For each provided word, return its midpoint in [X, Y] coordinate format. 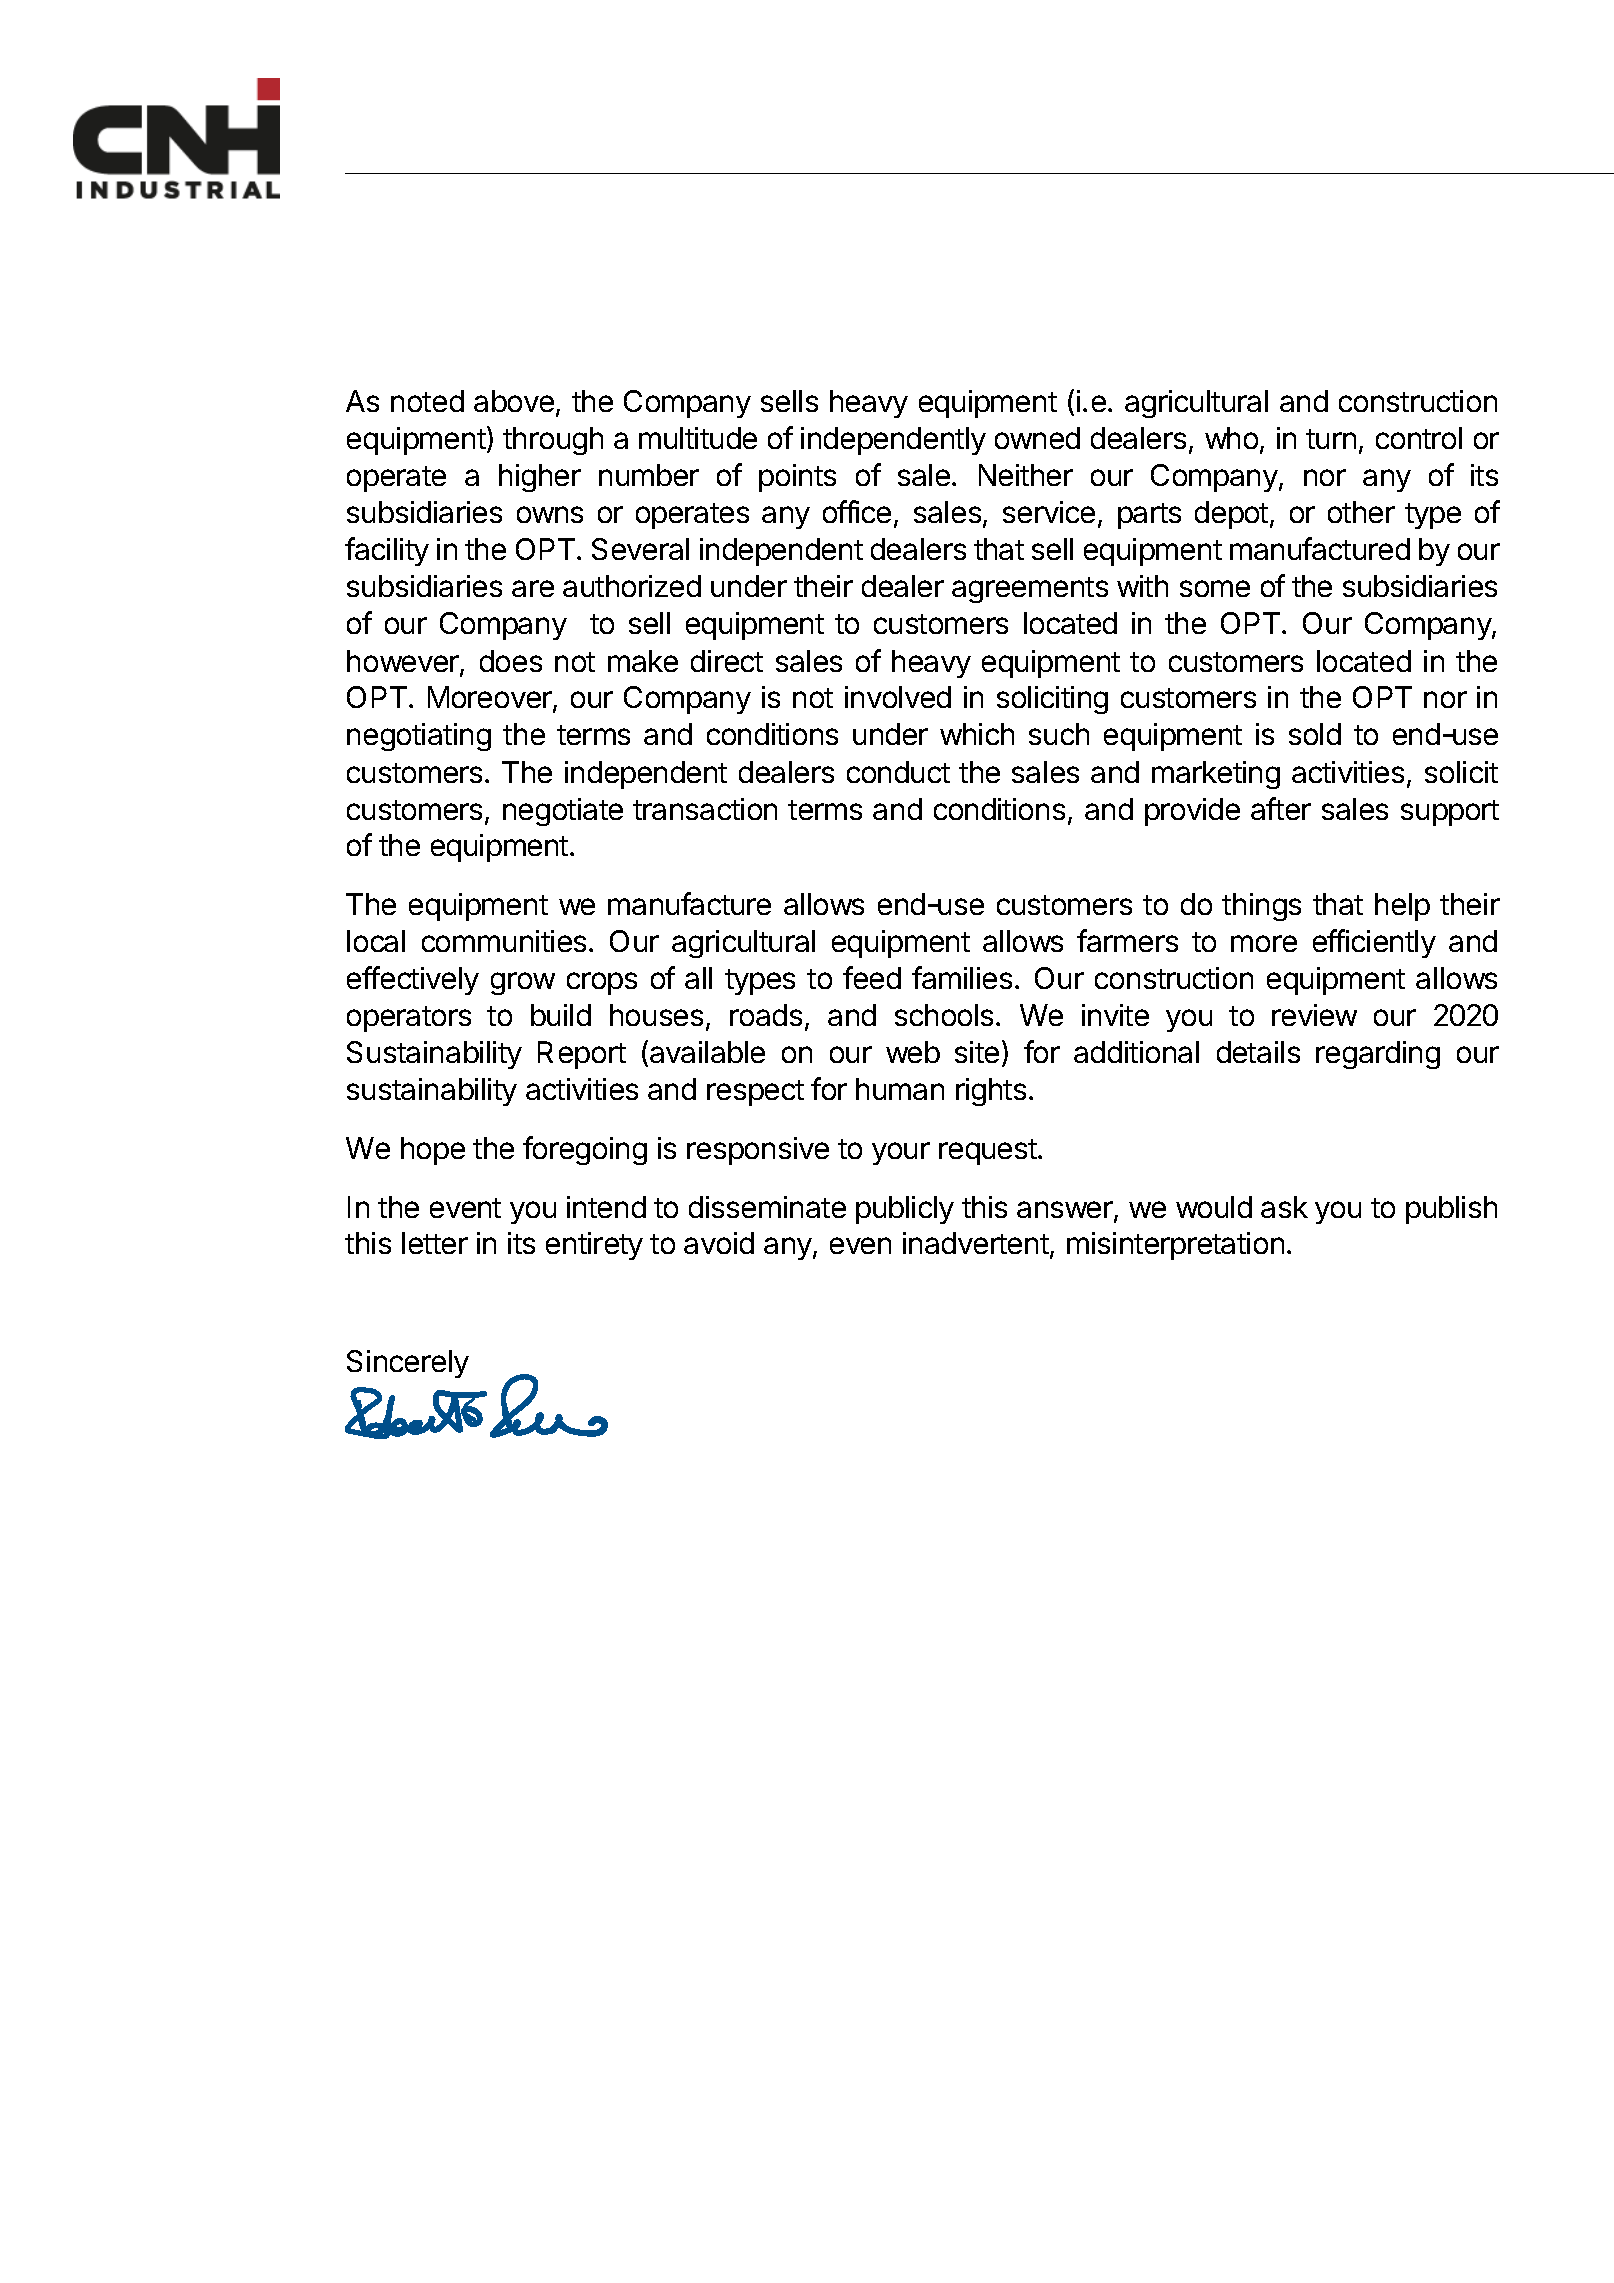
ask [1284, 1207]
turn [1331, 439]
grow [523, 983]
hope [433, 1151]
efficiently [1374, 943]
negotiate [563, 812]
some [1215, 588]
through [553, 441]
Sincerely [408, 1364]
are [533, 588]
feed [872, 977]
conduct [898, 772]
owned [1037, 438]
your [901, 1153]
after [1281, 808]
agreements [1030, 590]
